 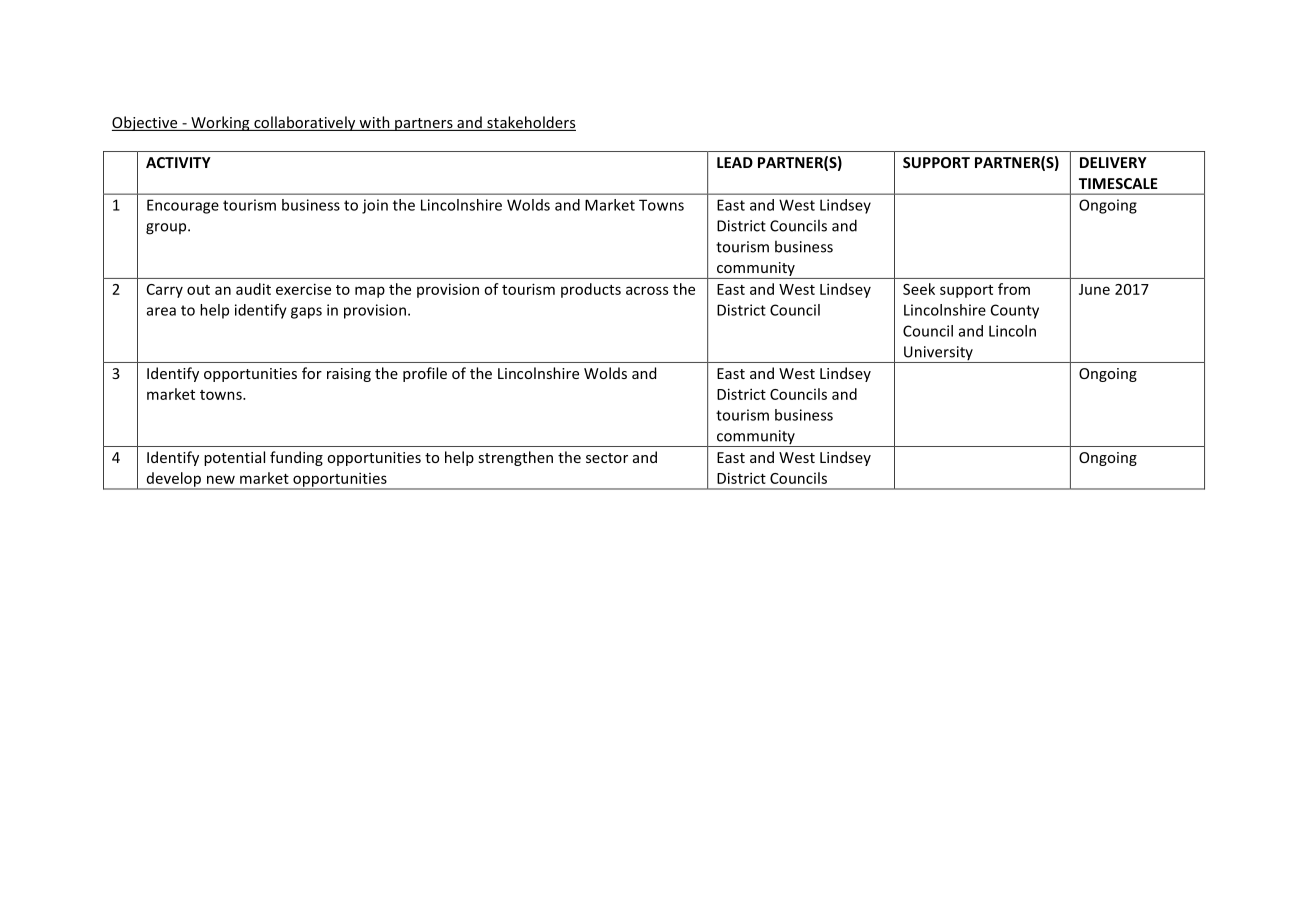 I want to click on strengthen, so click(x=515, y=458).
